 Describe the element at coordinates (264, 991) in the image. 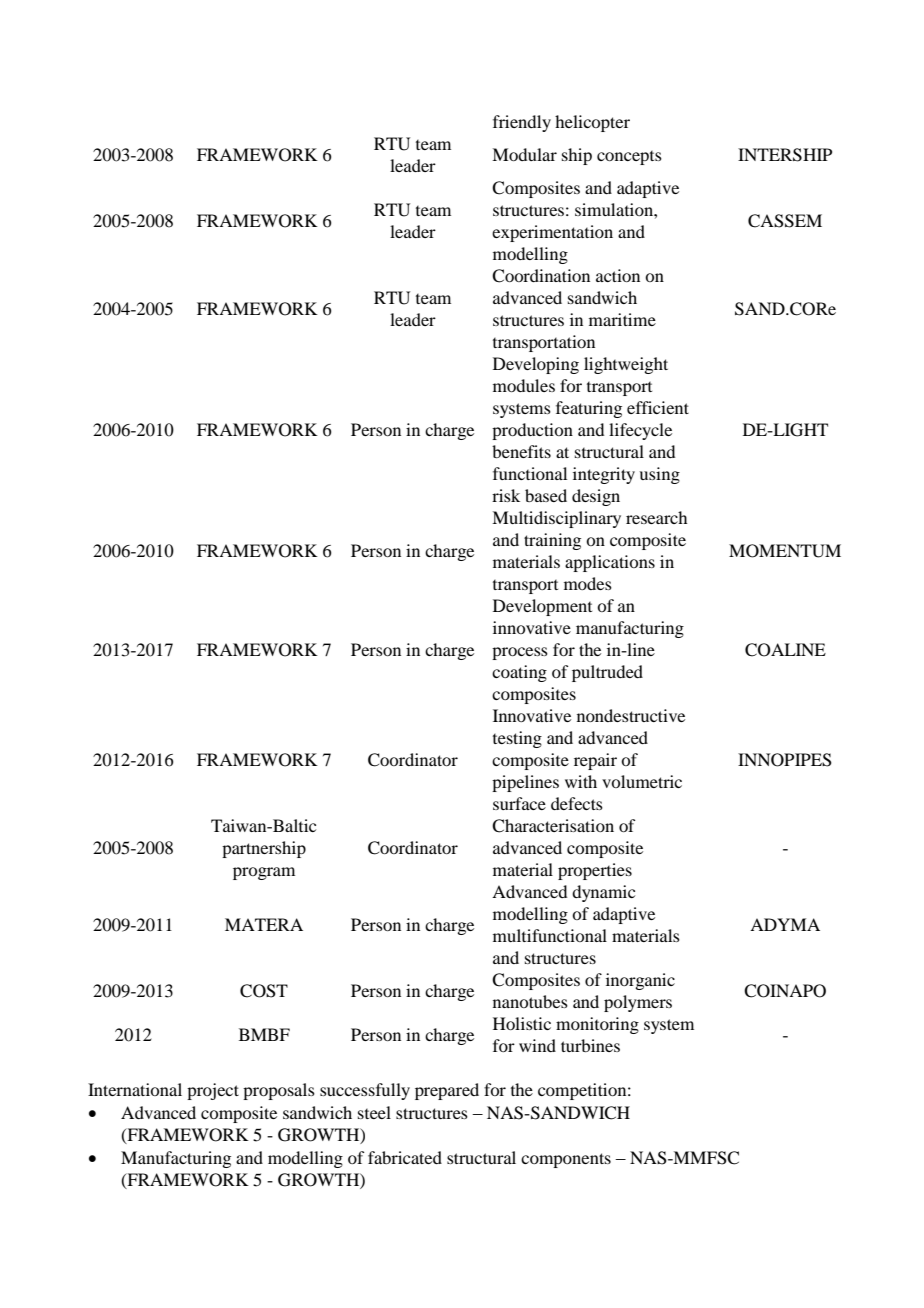

I see `COST` at that location.
